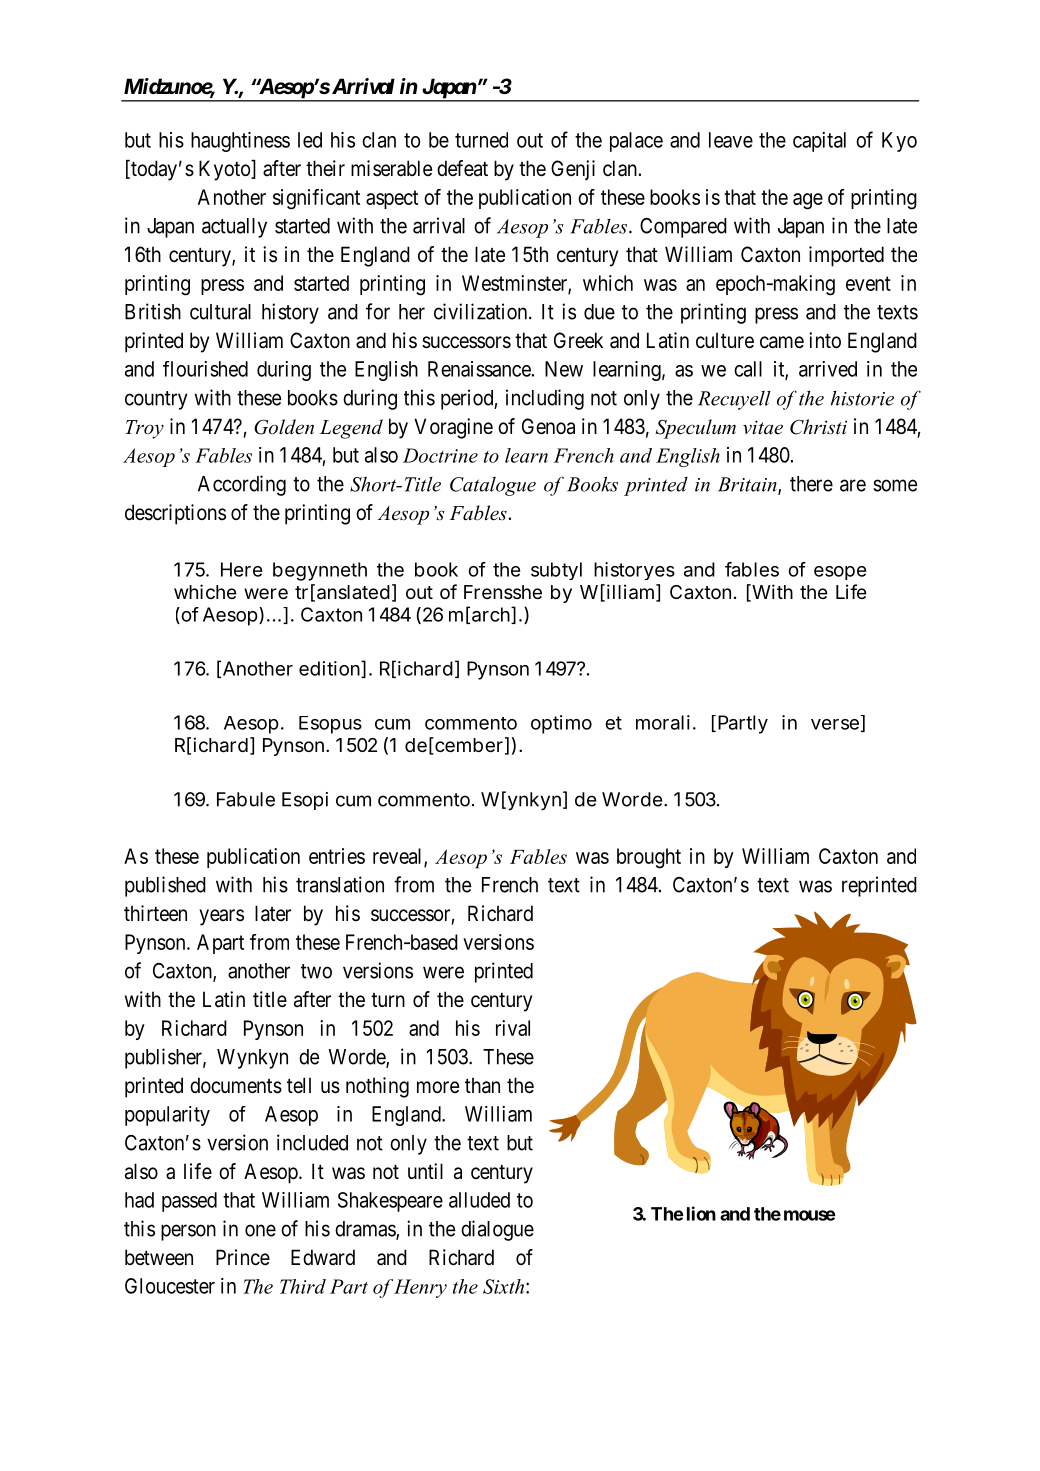 The image size is (1040, 1471). Describe the element at coordinates (649, 858) in the page. I see `brought` at that location.
